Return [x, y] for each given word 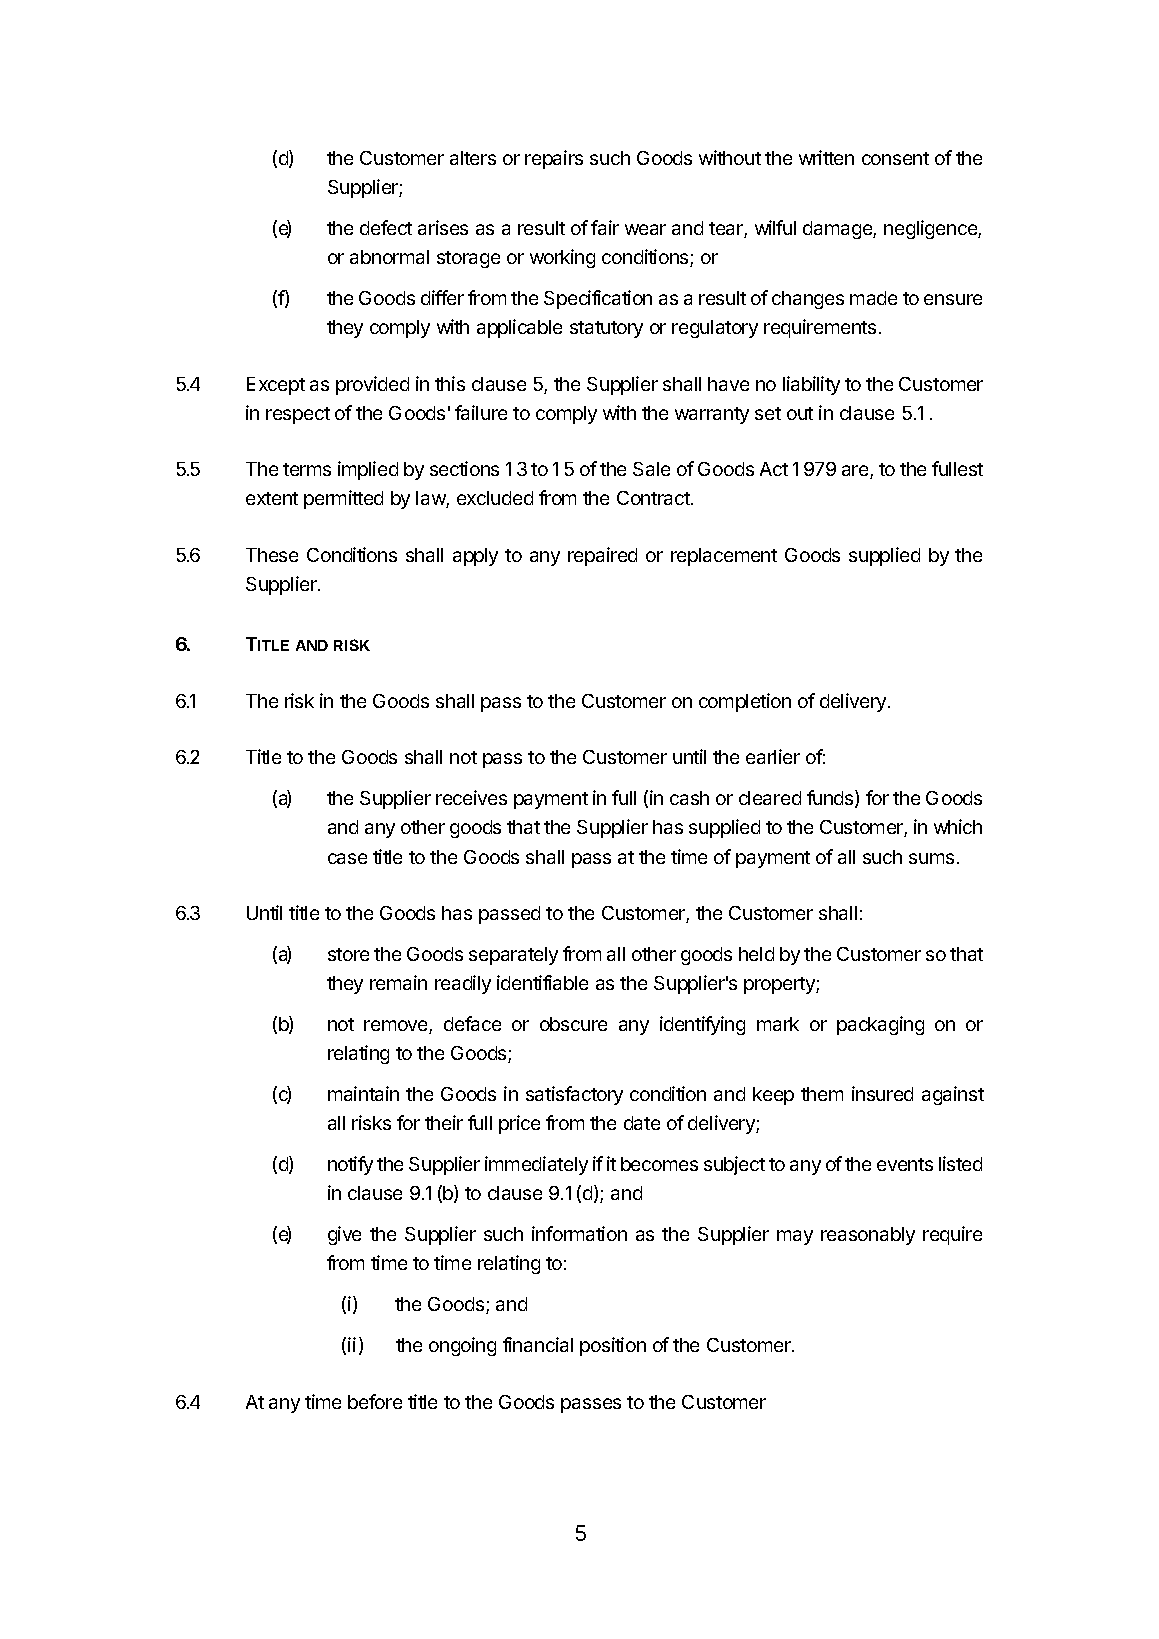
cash [689, 798]
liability [811, 385]
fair [605, 227]
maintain [363, 1093]
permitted [343, 499]
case [347, 858]
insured [882, 1093]
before [375, 1401]
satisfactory [574, 1095]
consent [895, 158]
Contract [654, 498]
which [958, 826]
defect [386, 227]
